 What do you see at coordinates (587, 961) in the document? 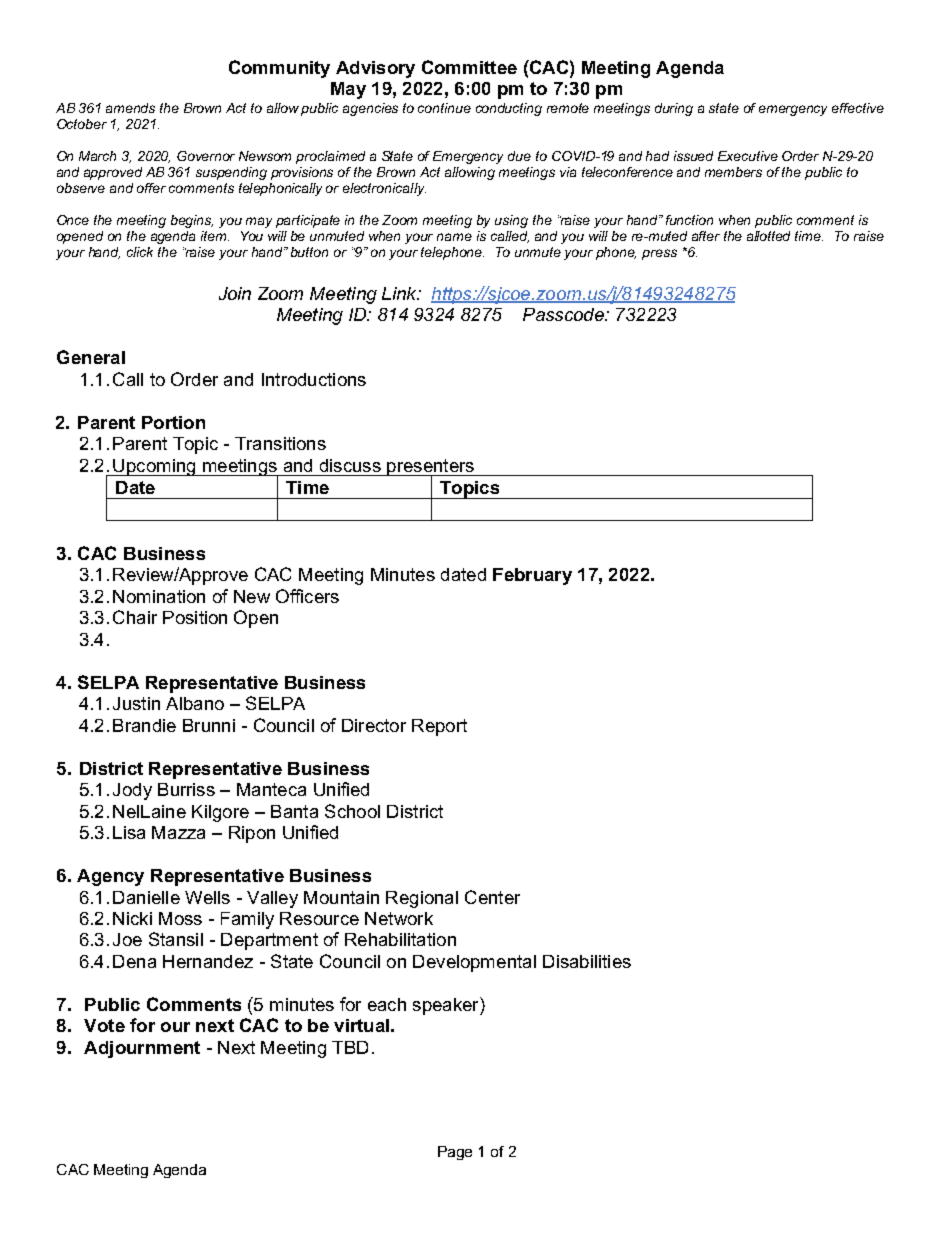
I see `Disabilities` at bounding box center [587, 961].
